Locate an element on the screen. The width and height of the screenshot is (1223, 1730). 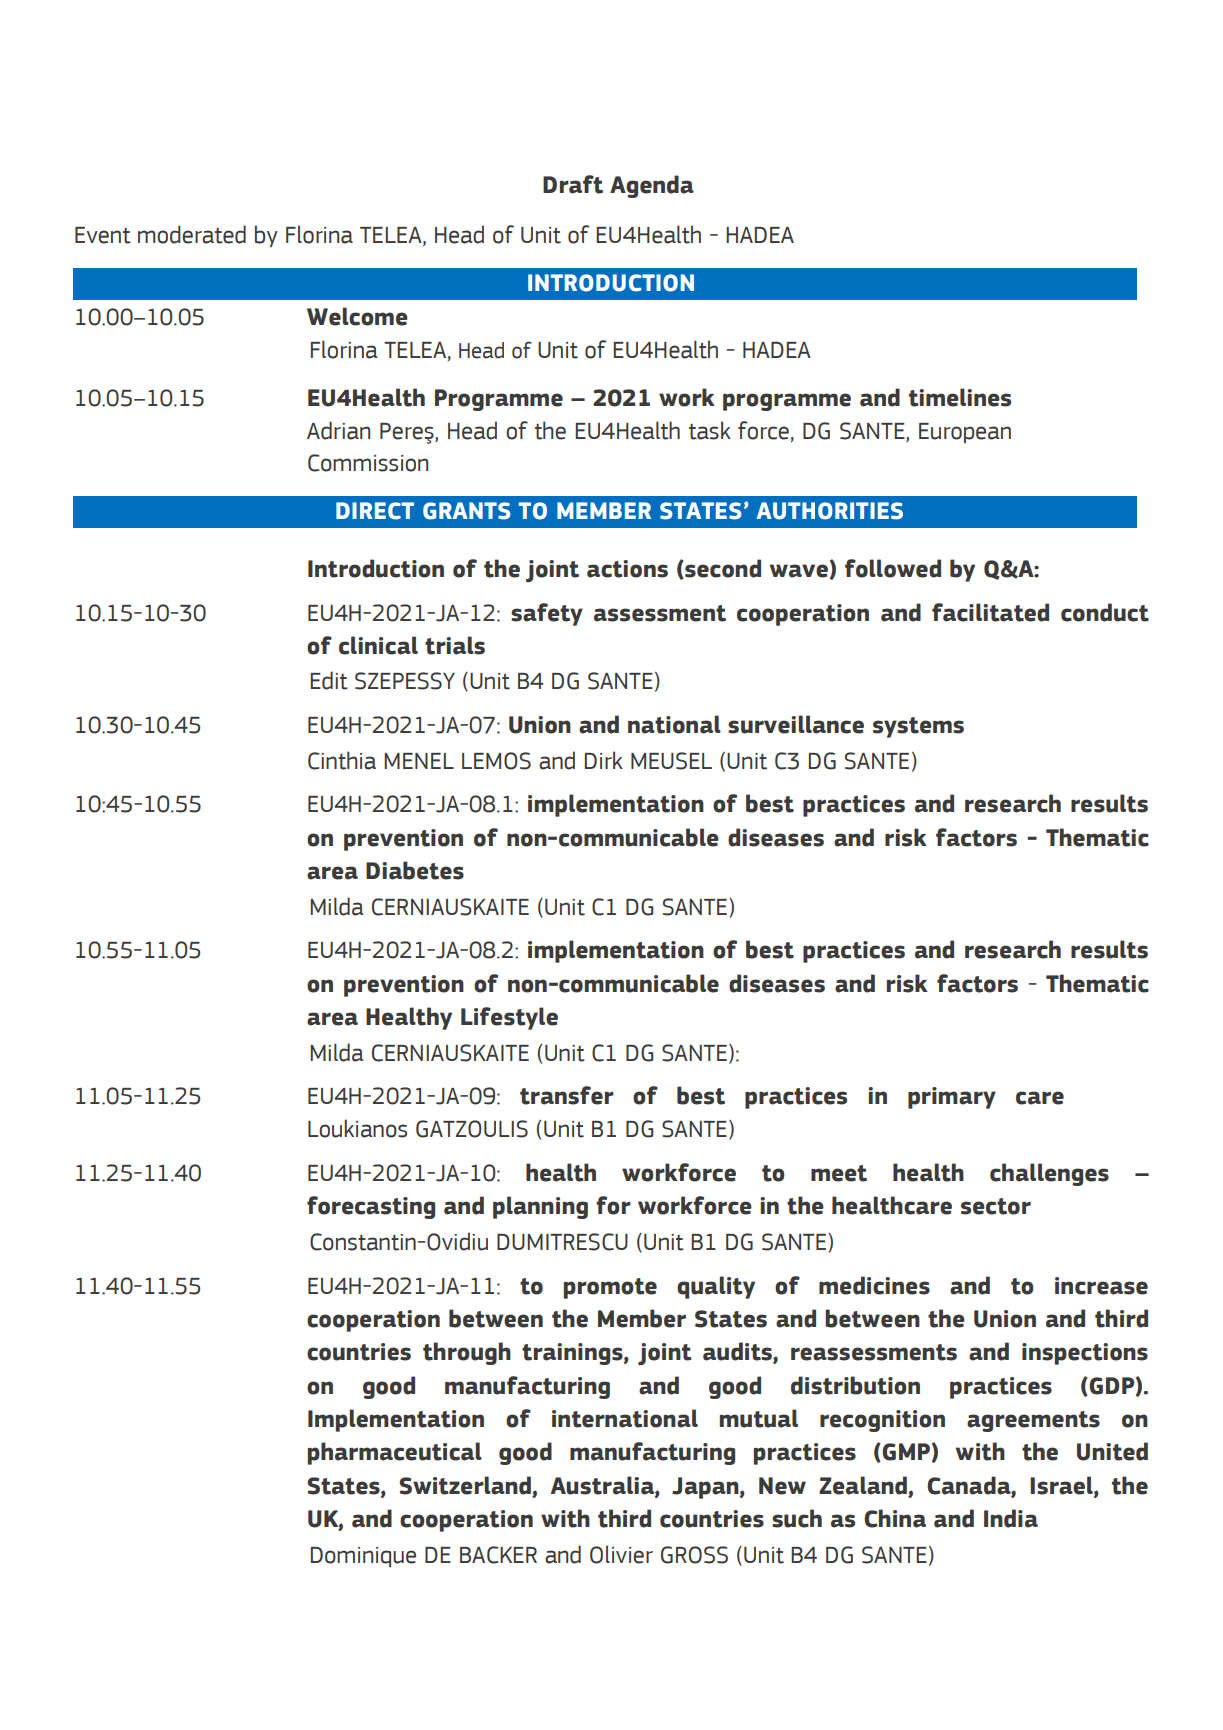
Diabetes is located at coordinates (415, 870).
